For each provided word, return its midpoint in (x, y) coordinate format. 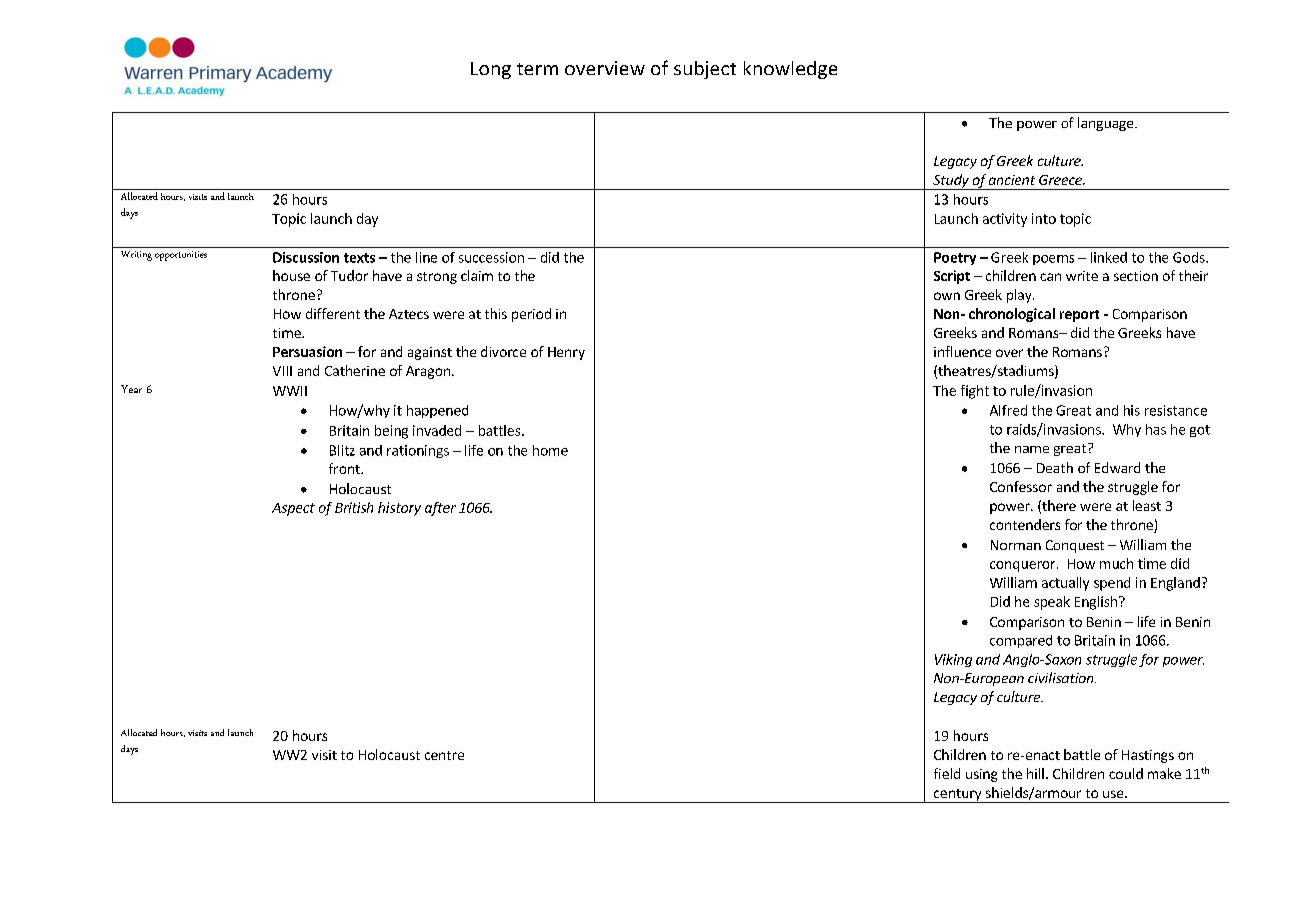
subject (705, 70)
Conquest (1075, 546)
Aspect (293, 509)
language (1107, 124)
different (333, 313)
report (1079, 316)
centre (444, 755)
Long (491, 70)
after (440, 509)
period (531, 315)
